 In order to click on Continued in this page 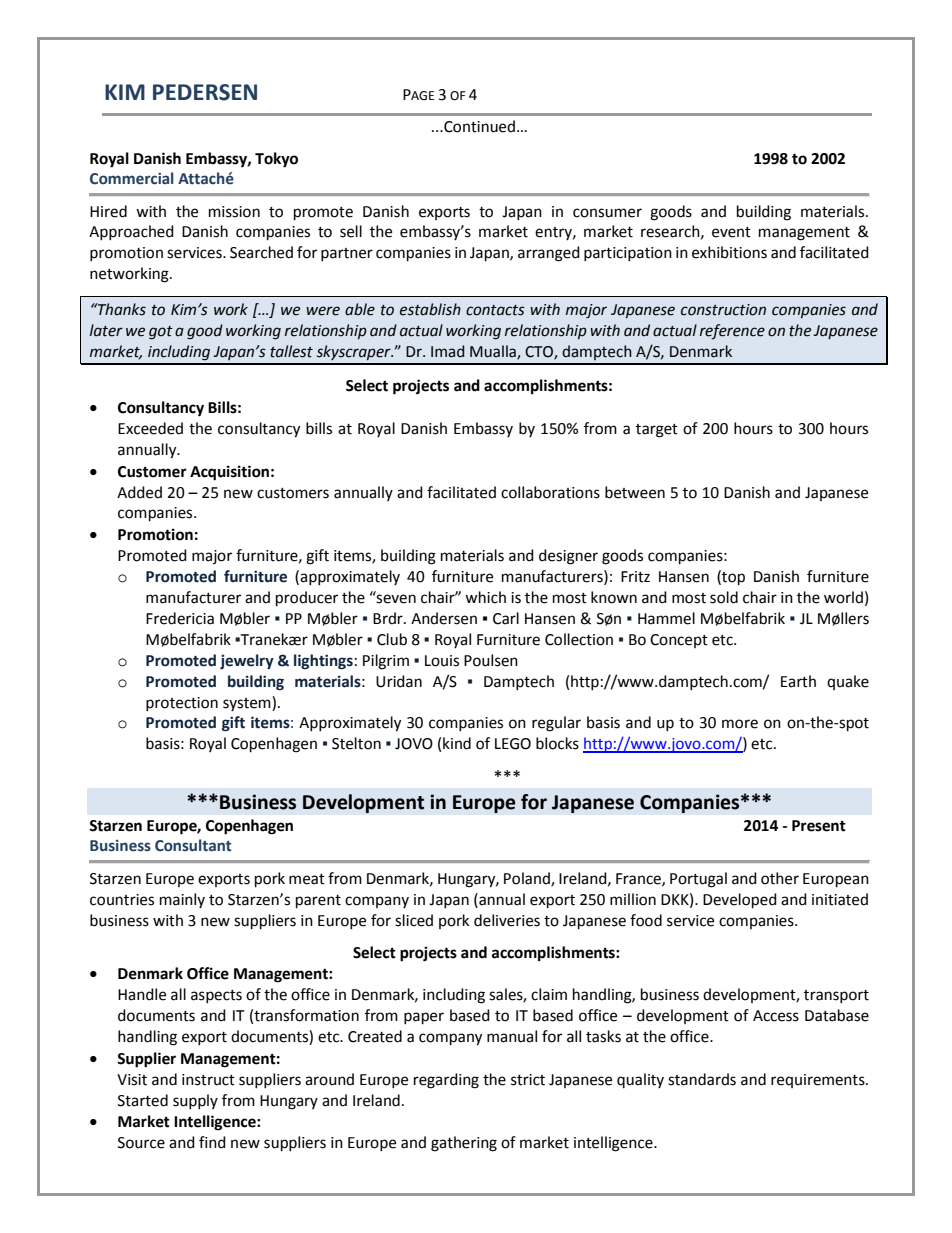, I will do `click(478, 126)`.
